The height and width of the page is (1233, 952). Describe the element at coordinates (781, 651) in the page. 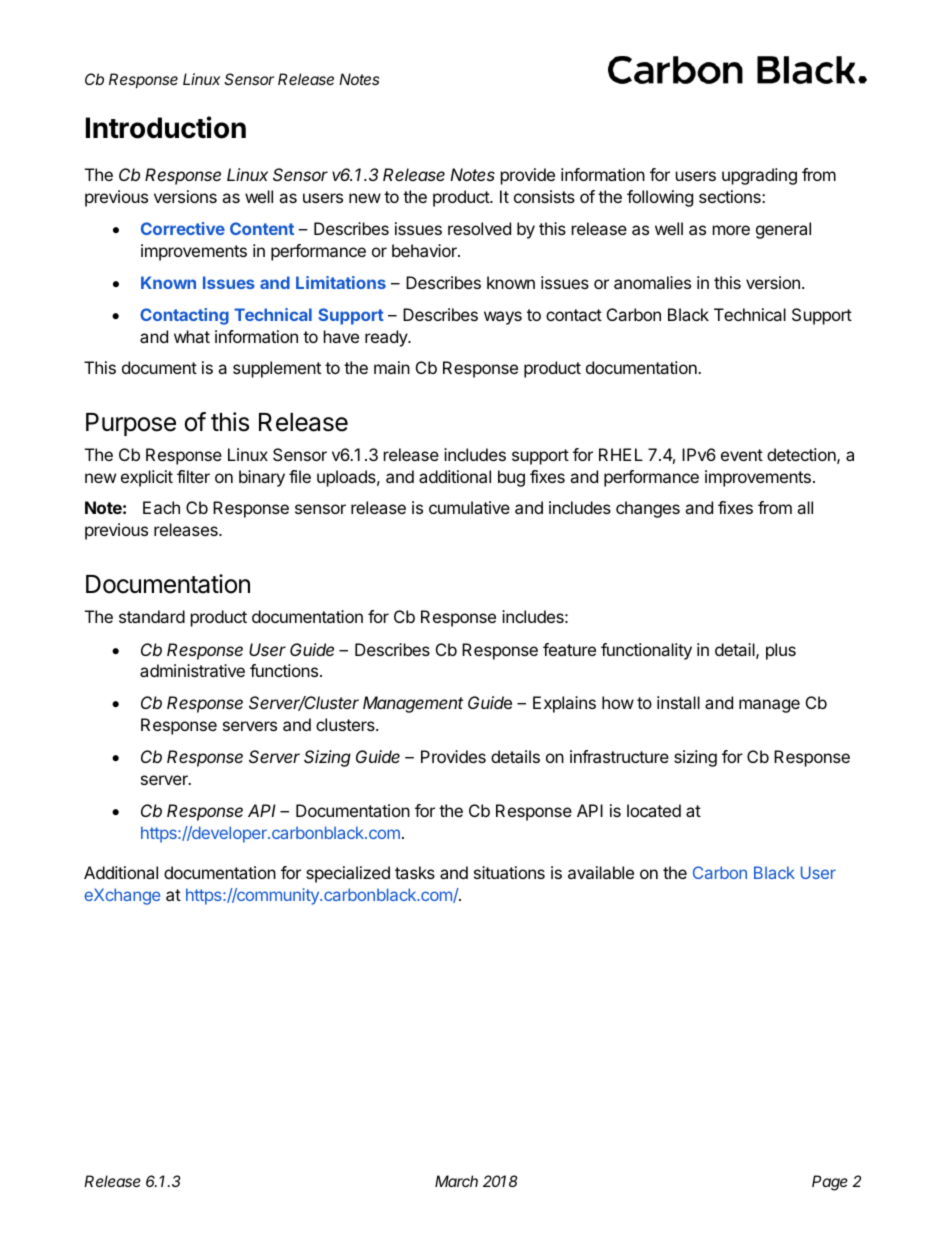

I see `plus` at that location.
